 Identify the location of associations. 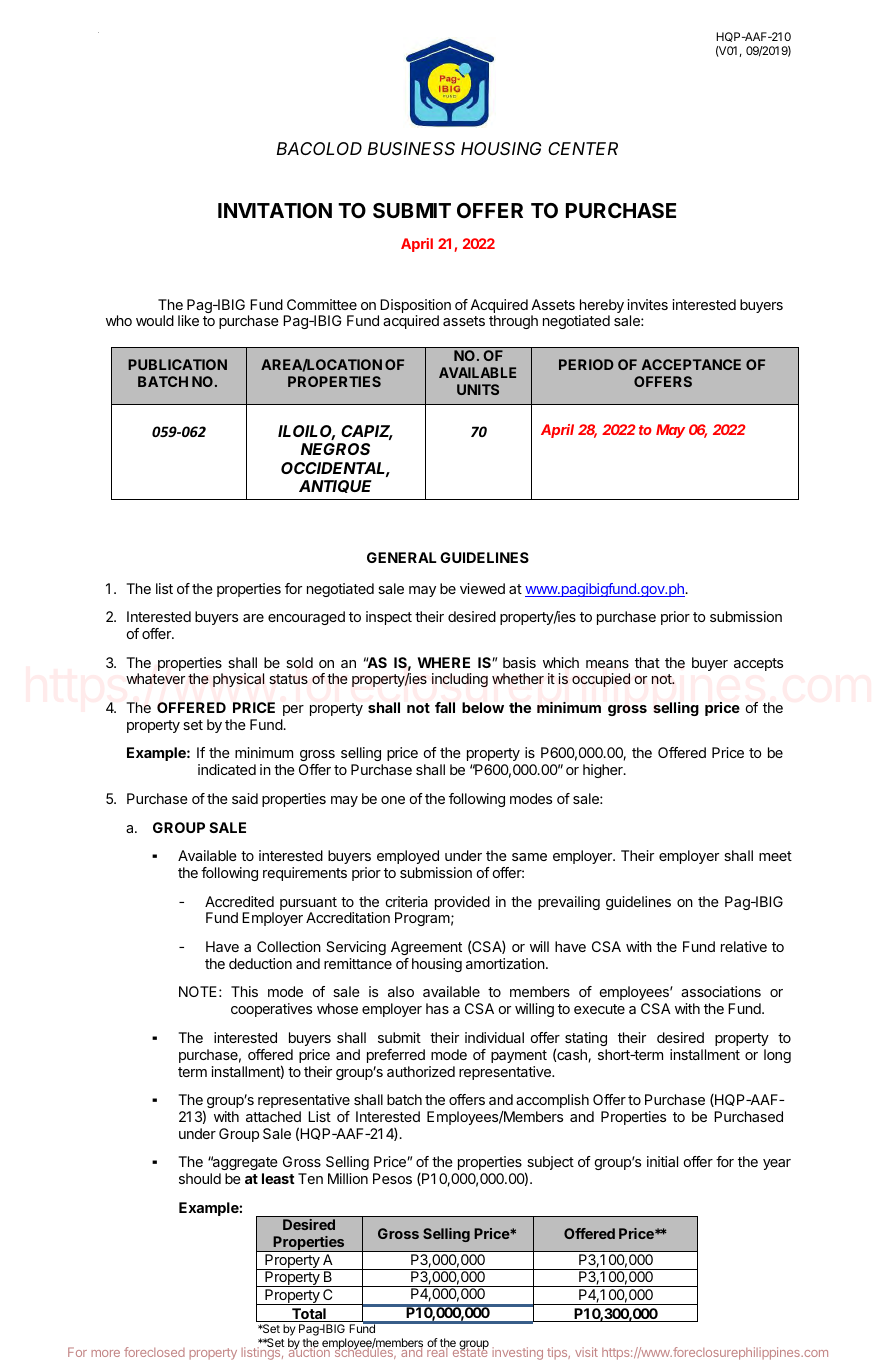
(721, 991).
